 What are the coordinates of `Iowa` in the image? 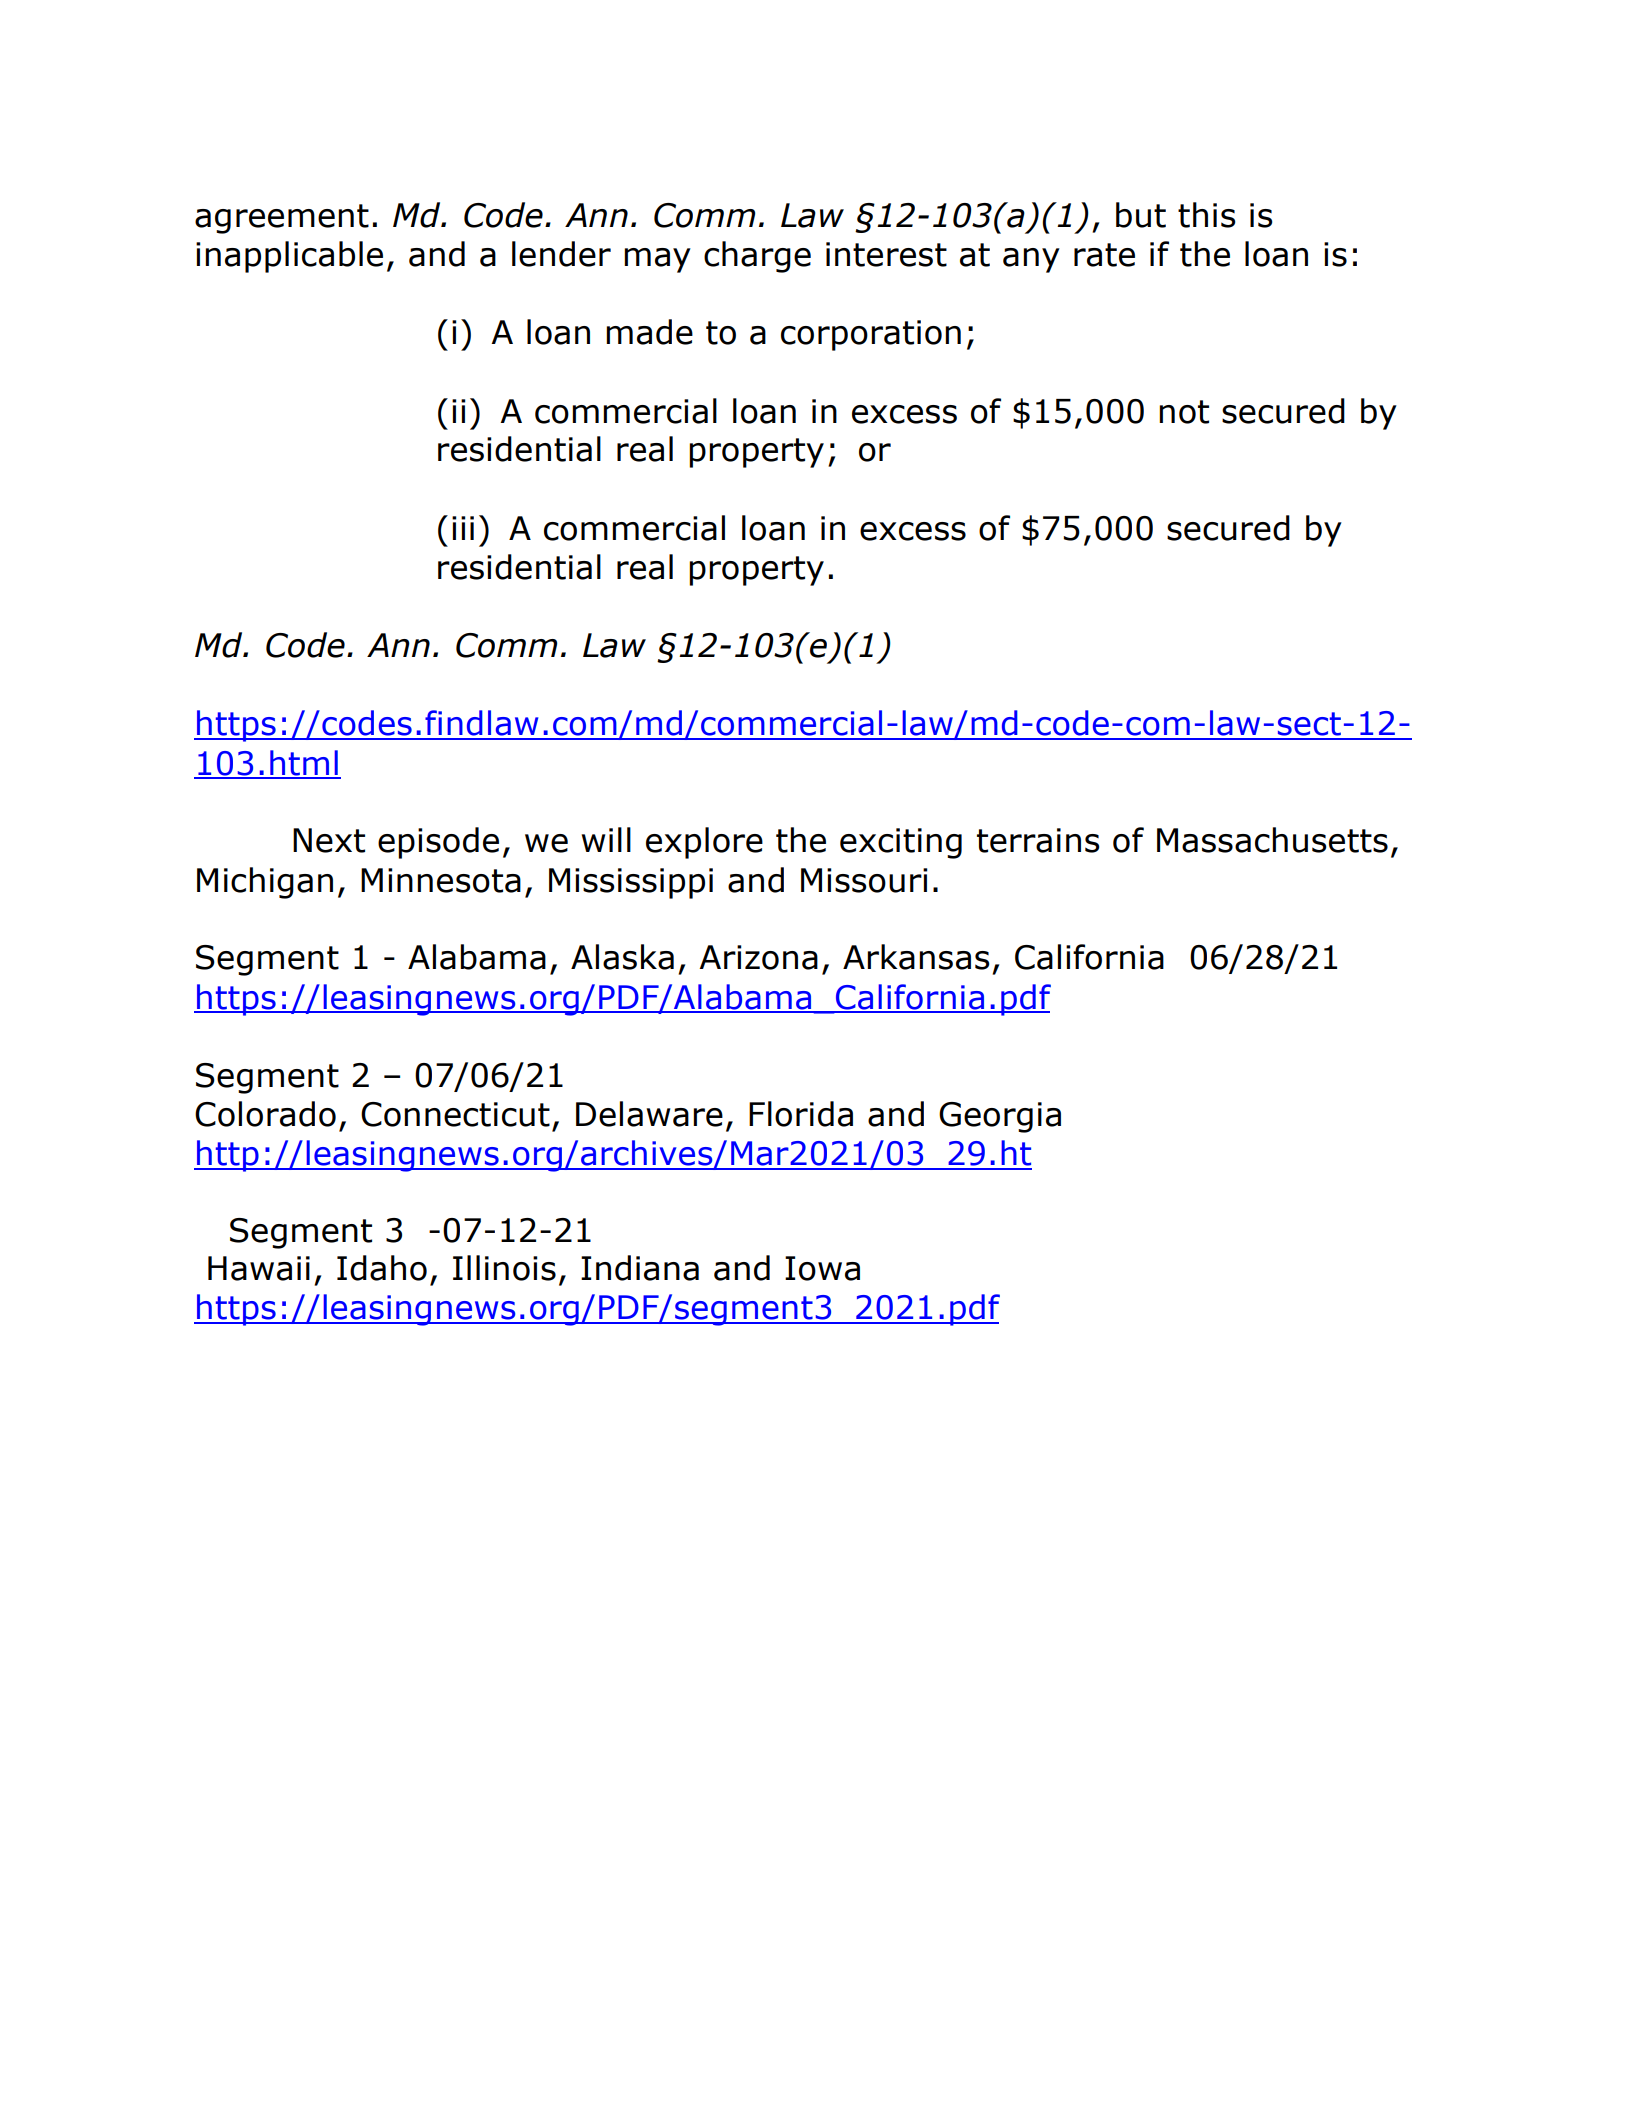 It's located at (822, 1268).
